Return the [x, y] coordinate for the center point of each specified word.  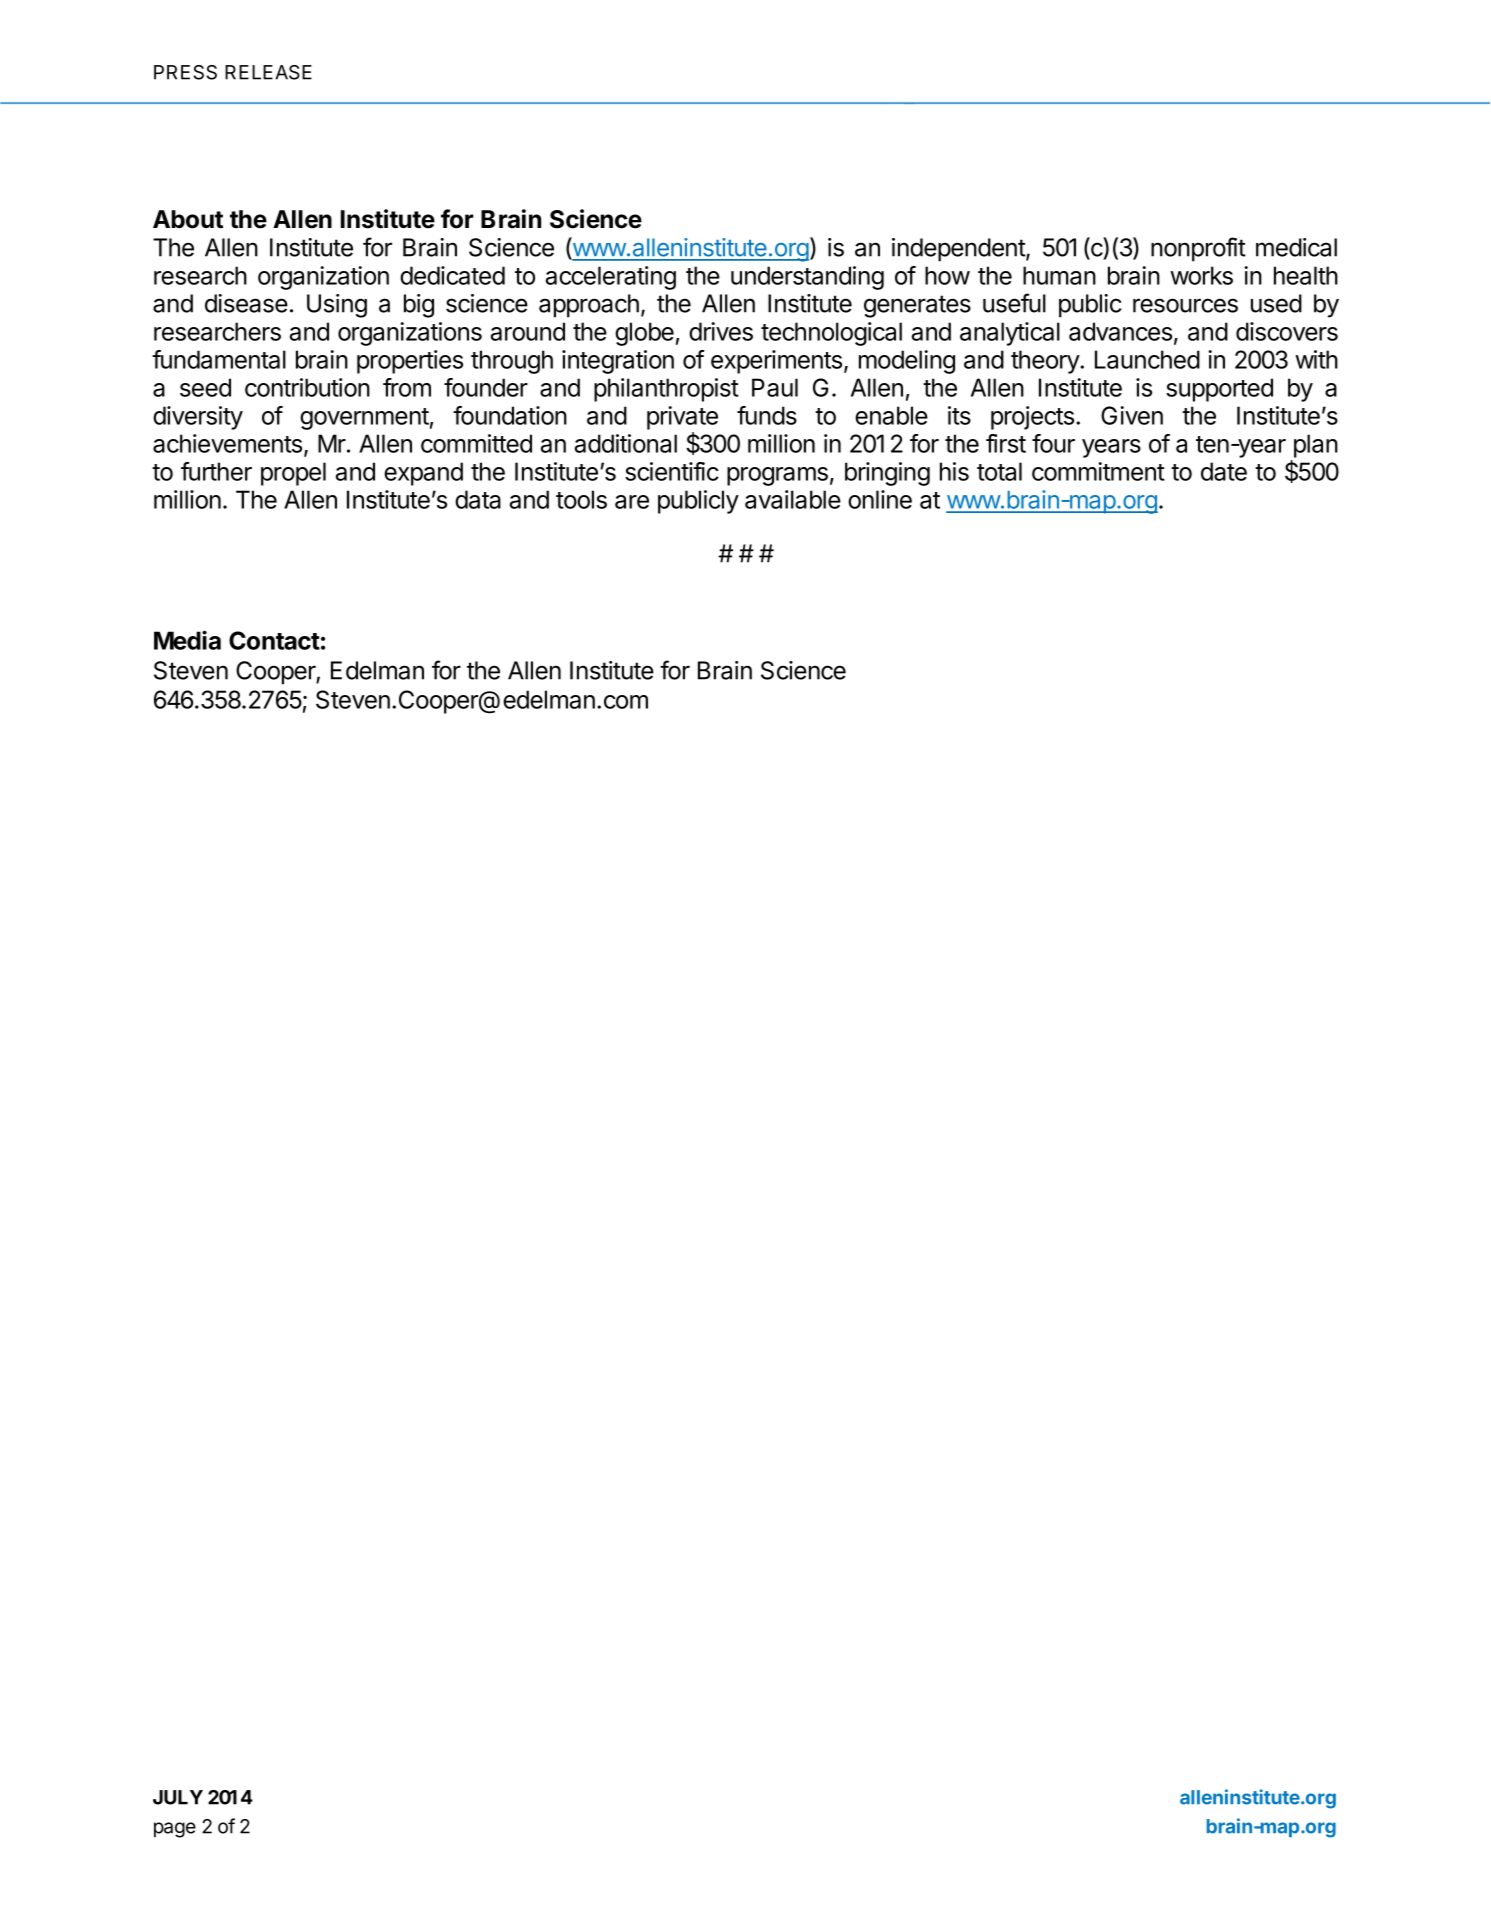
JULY [178, 1797]
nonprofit [1198, 249]
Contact [274, 640]
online [880, 499]
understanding [807, 278]
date [1224, 471]
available [793, 499]
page [175, 1830]
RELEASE [268, 72]
